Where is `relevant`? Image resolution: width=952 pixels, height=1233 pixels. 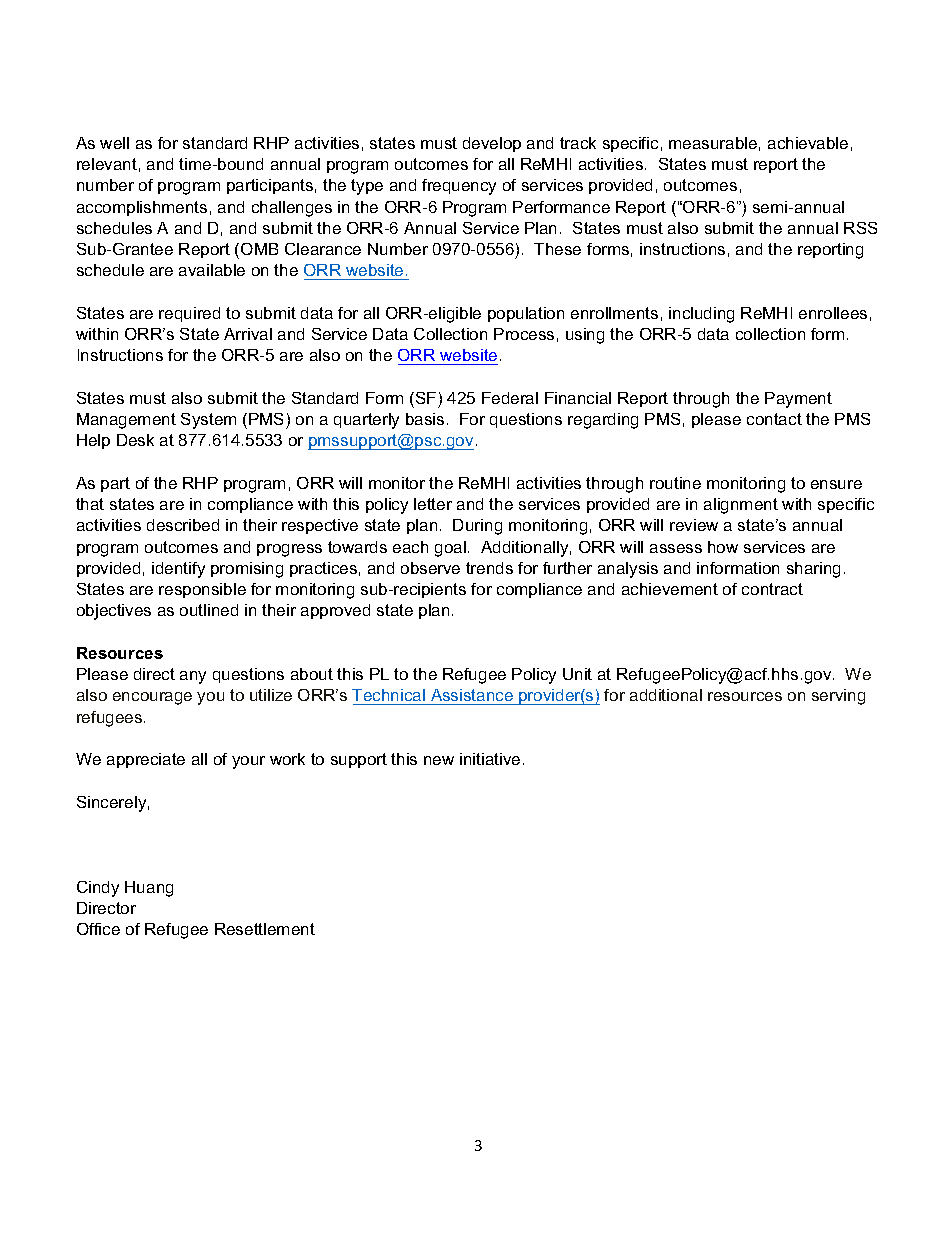 relevant is located at coordinates (107, 164).
